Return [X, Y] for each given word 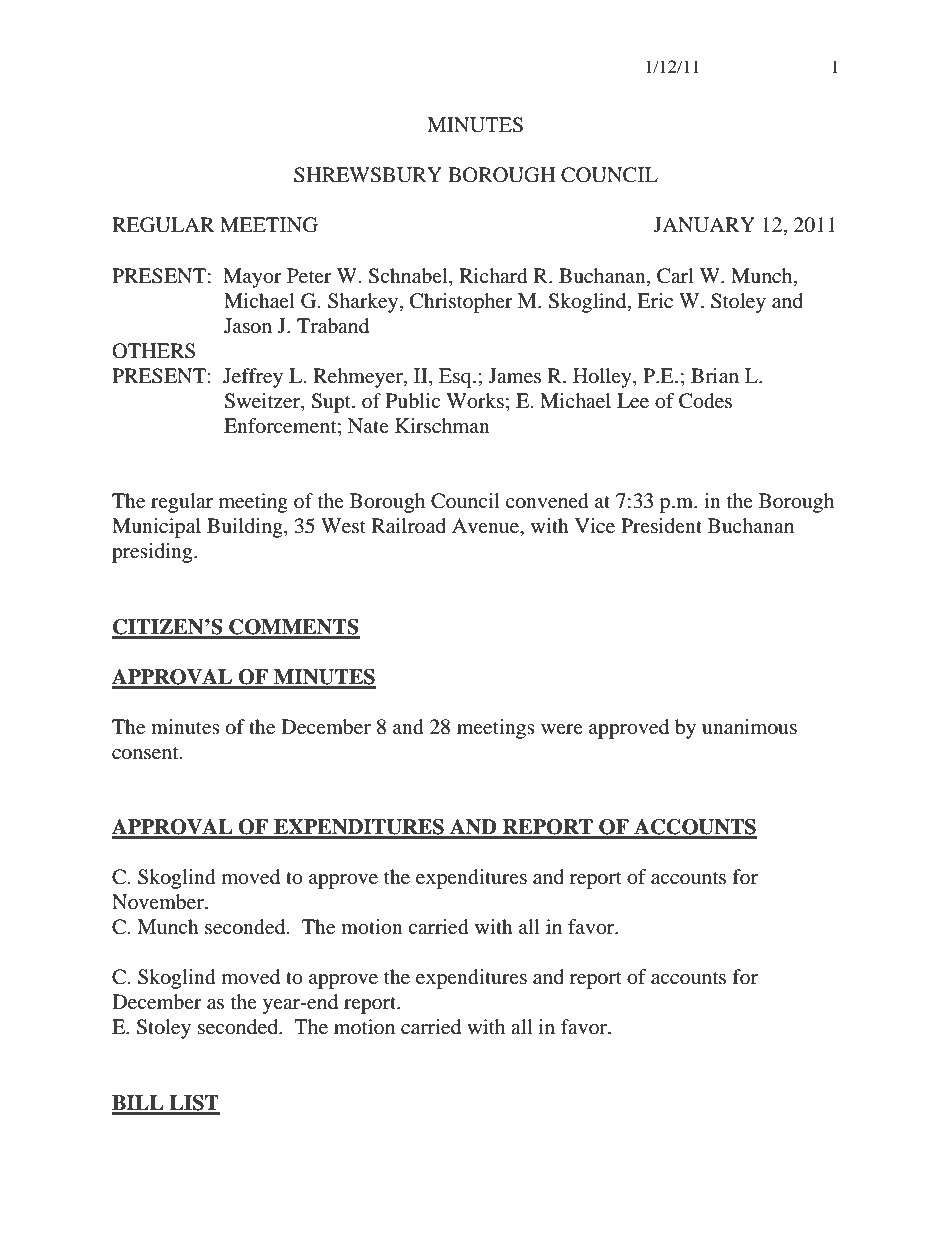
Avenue [487, 527]
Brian [715, 375]
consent [146, 753]
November [159, 902]
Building [246, 528]
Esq [456, 378]
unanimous [749, 727]
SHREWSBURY [368, 175]
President [661, 525]
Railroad [409, 525]
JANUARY [704, 225]
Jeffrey [253, 378]
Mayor [252, 278]
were [562, 729]
